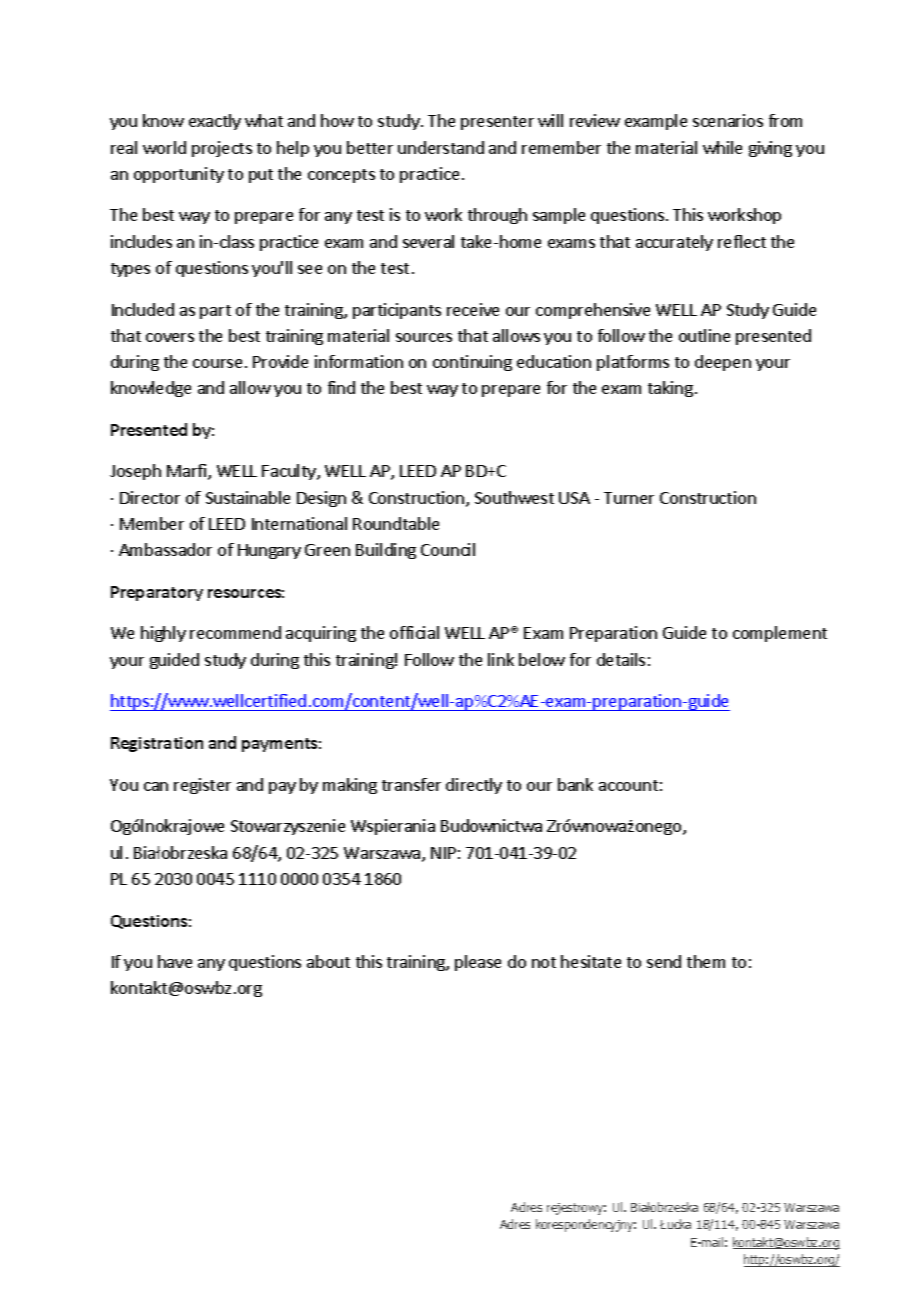 Image resolution: width=924 pixels, height=1308 pixels. I want to click on link, so click(501, 659).
